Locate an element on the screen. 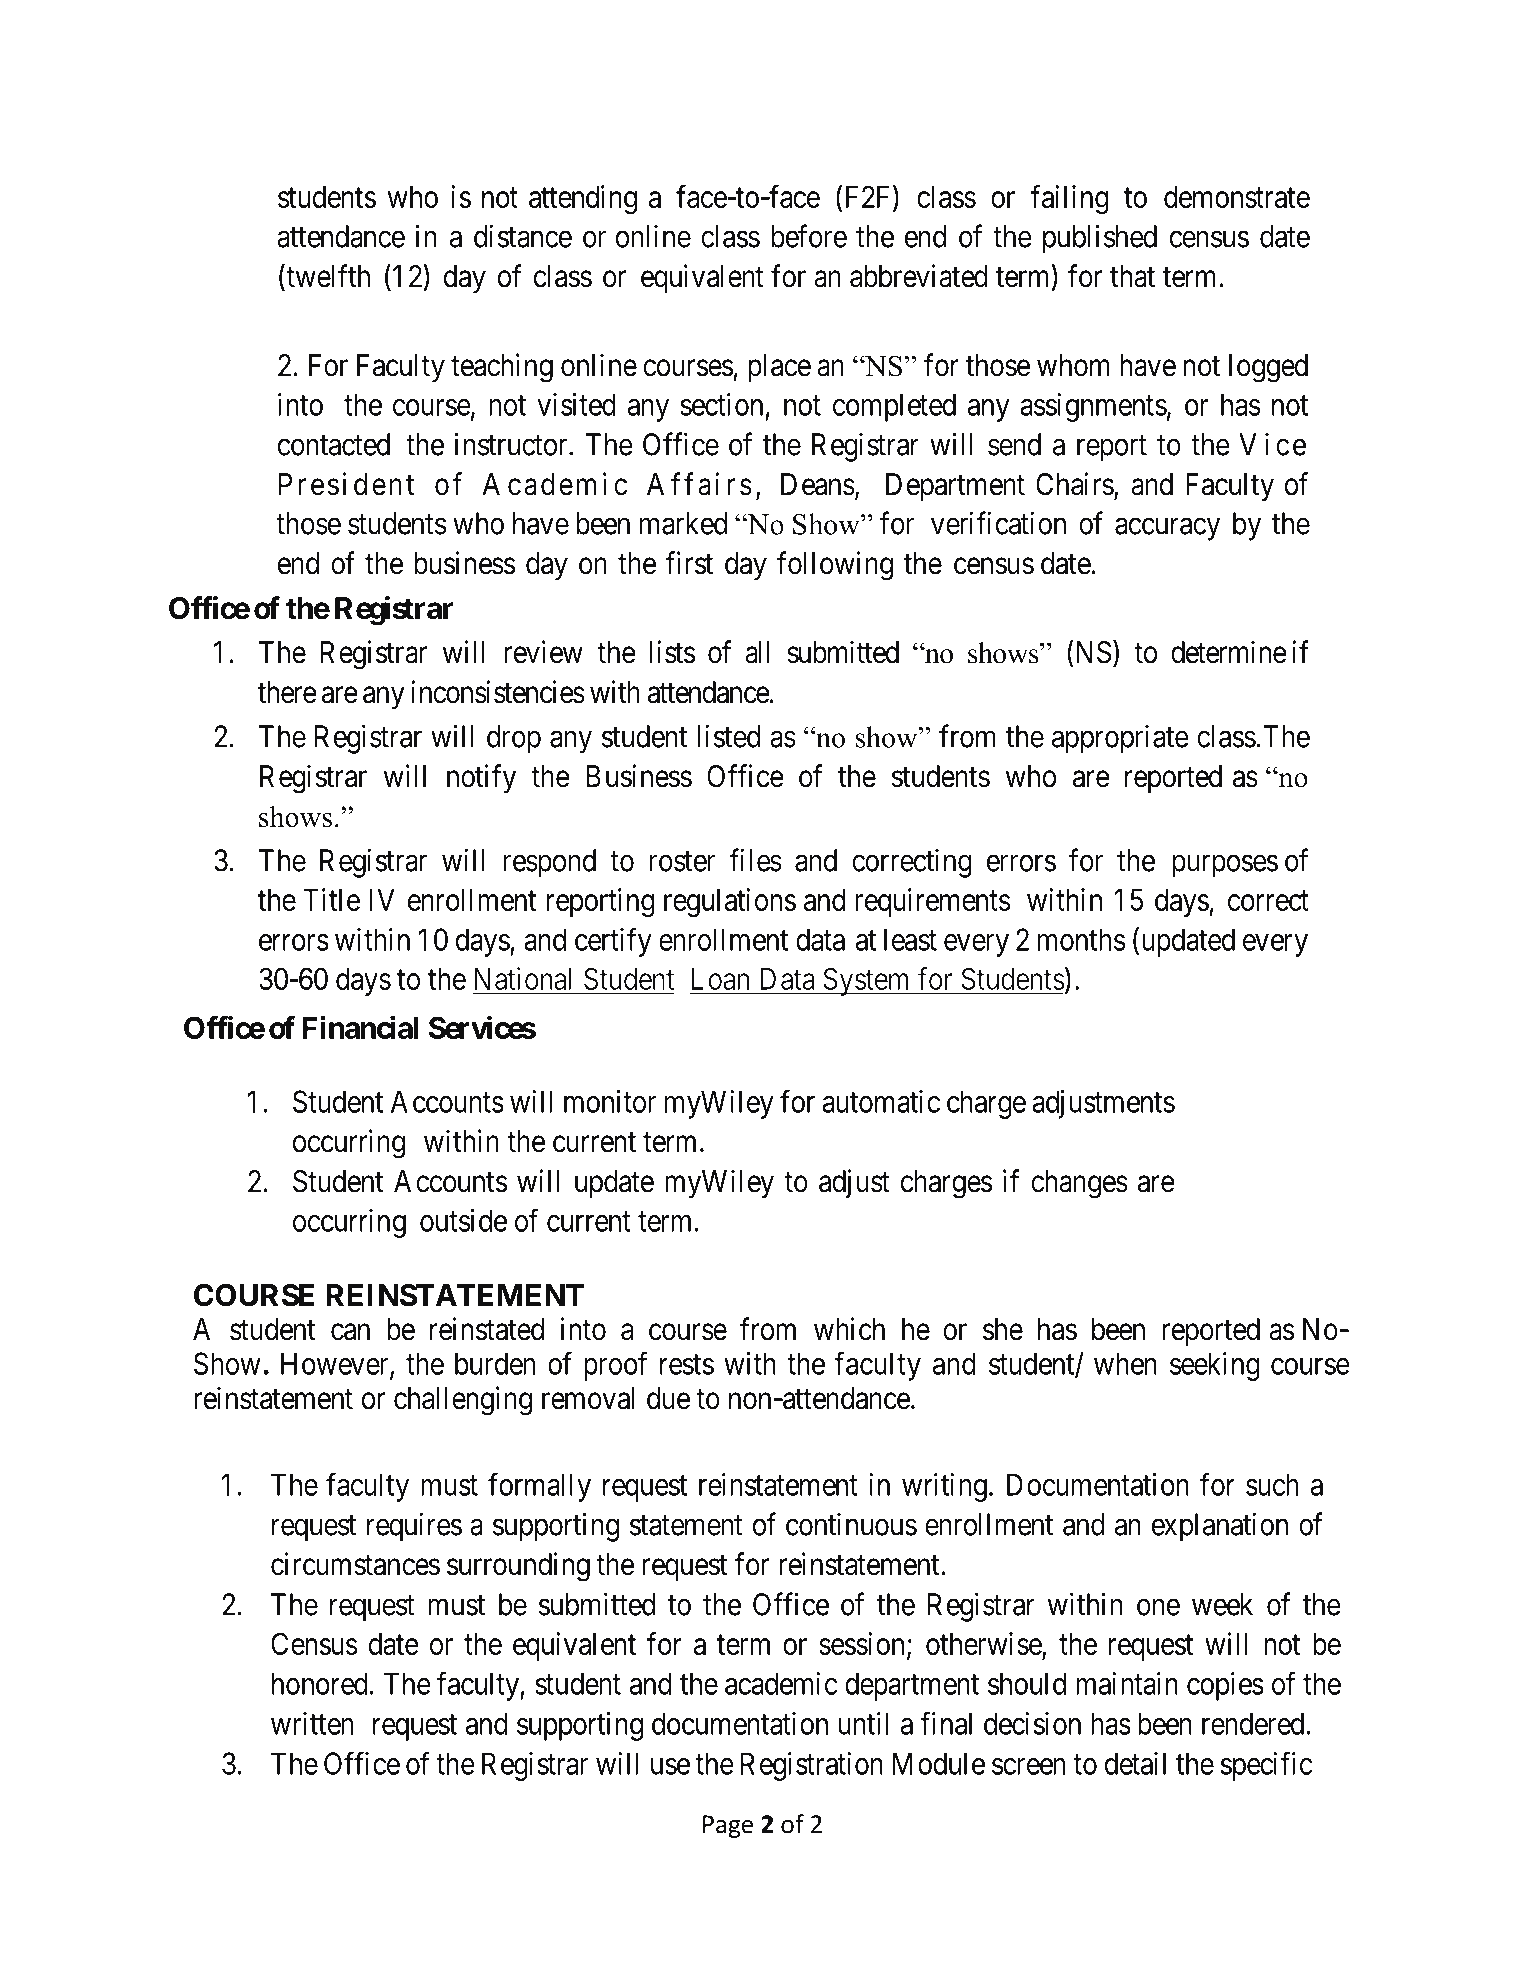 The image size is (1532, 1983). written is located at coordinates (312, 1723).
